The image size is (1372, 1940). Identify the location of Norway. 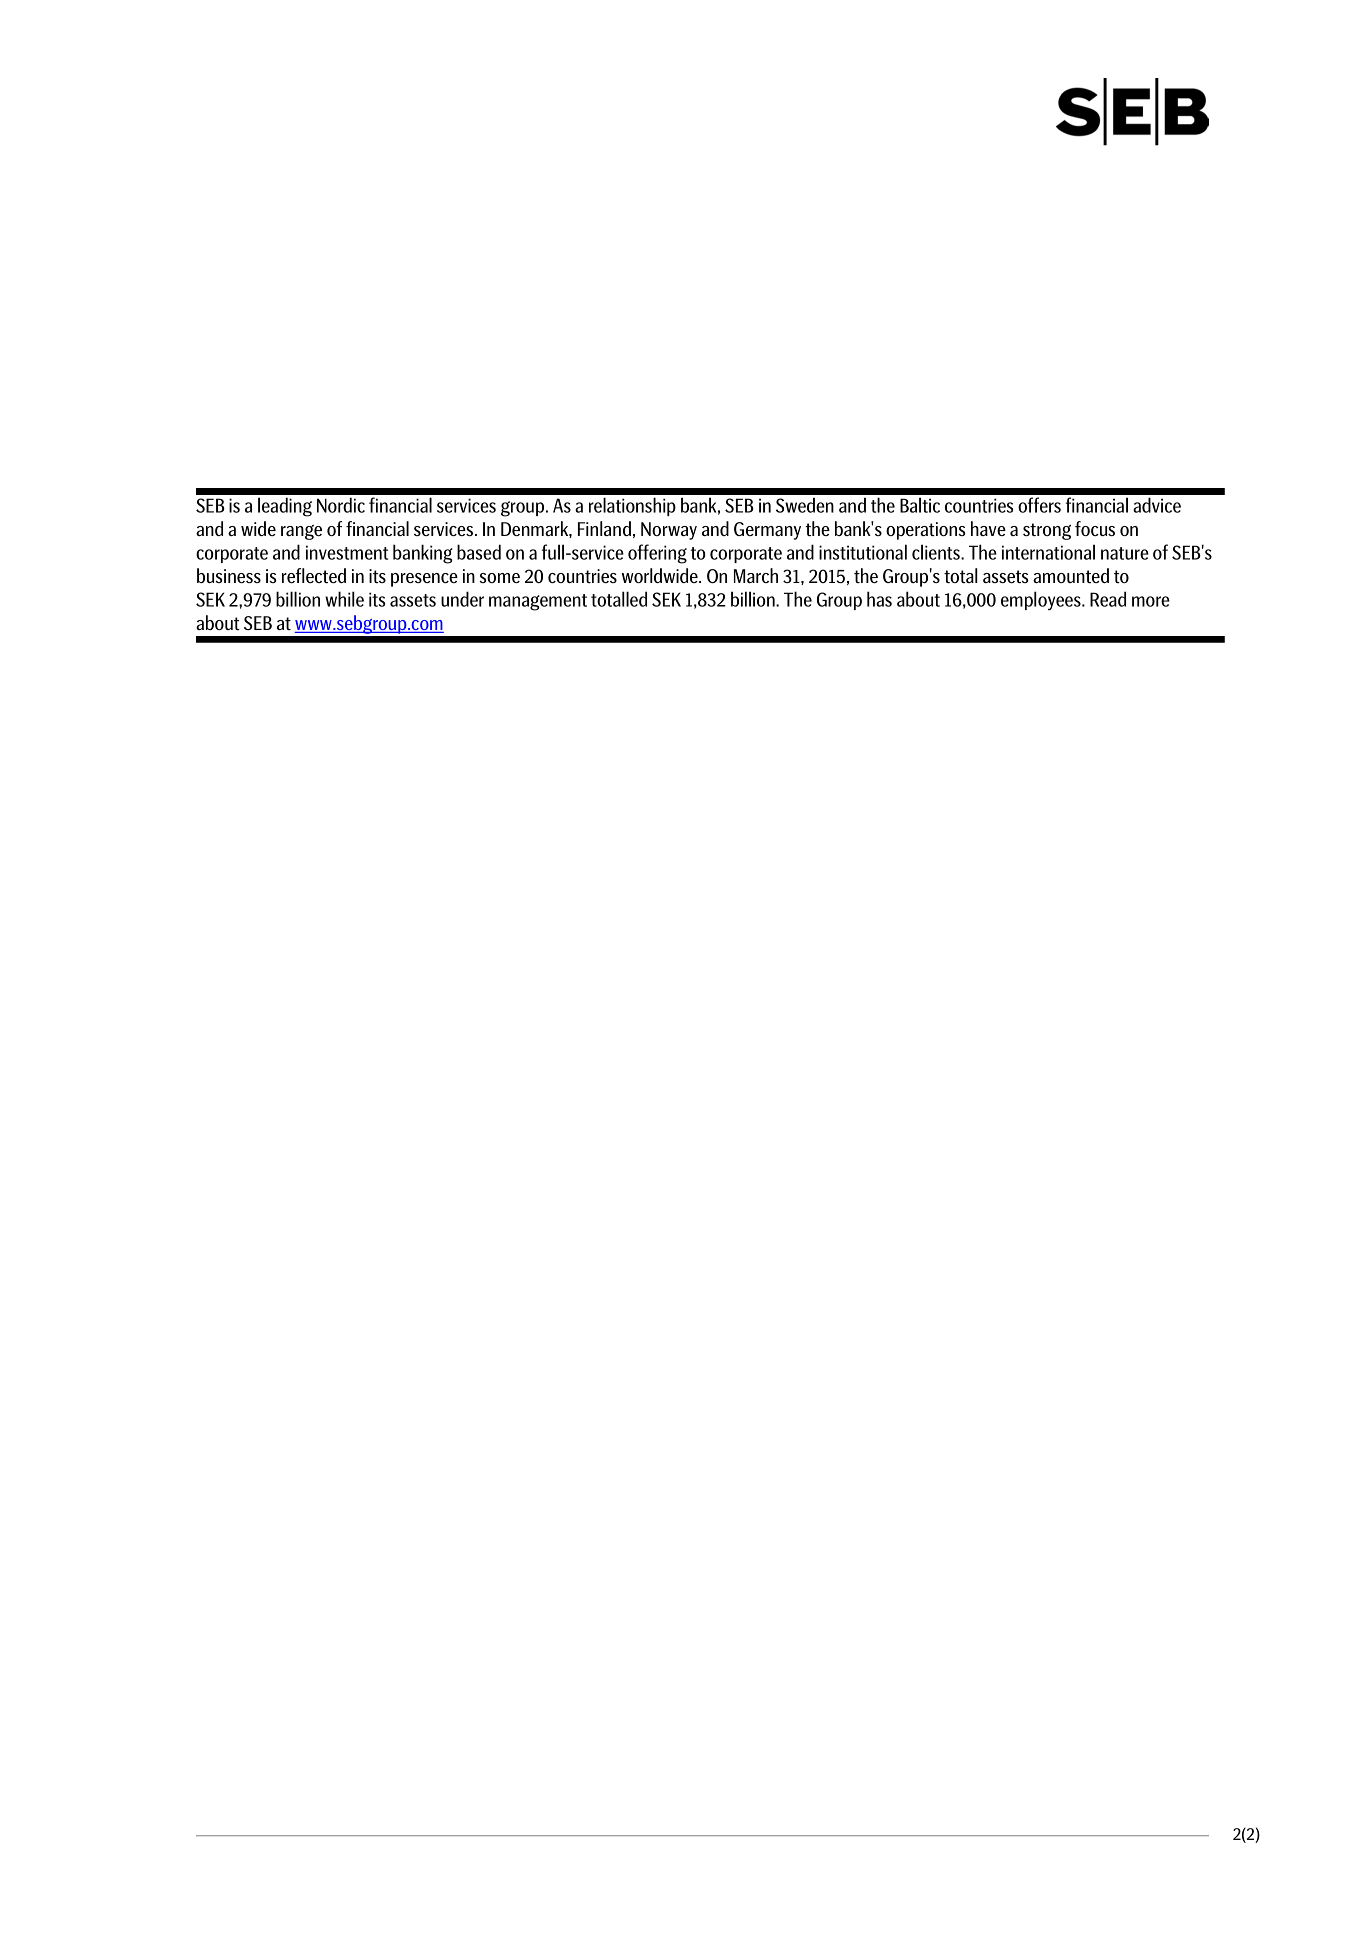
(669, 531).
